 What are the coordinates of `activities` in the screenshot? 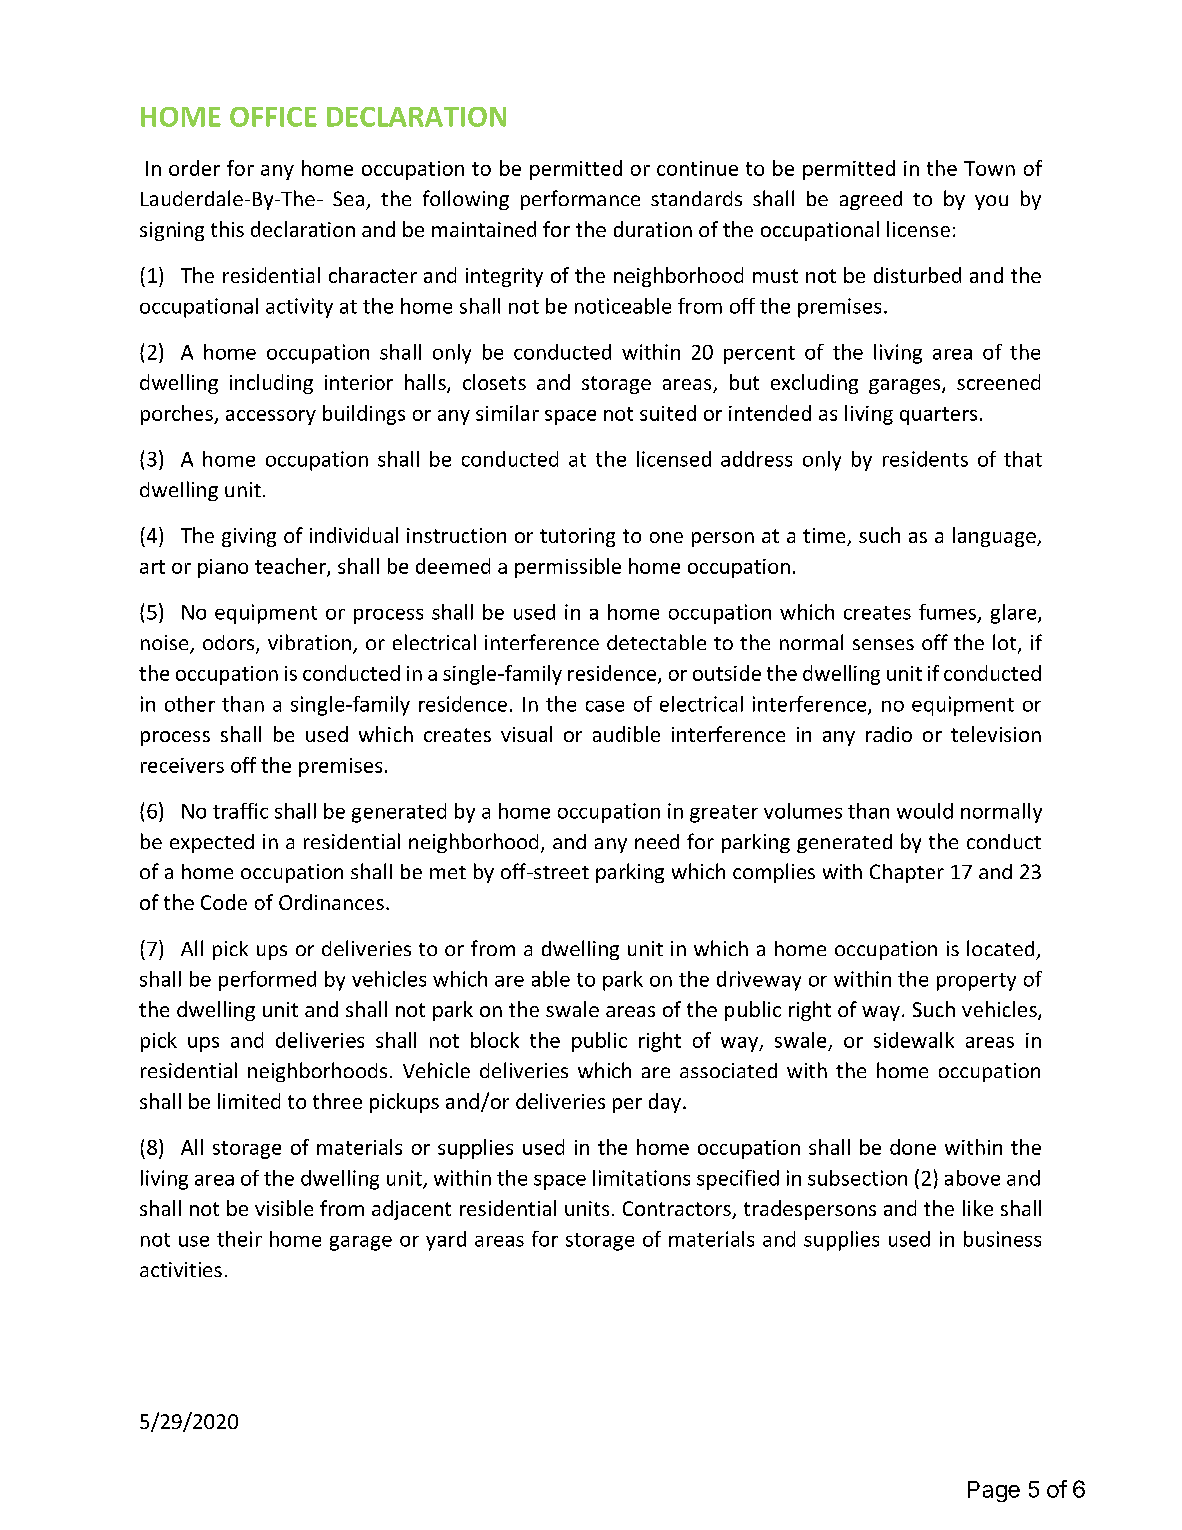 It's located at (181, 1269).
